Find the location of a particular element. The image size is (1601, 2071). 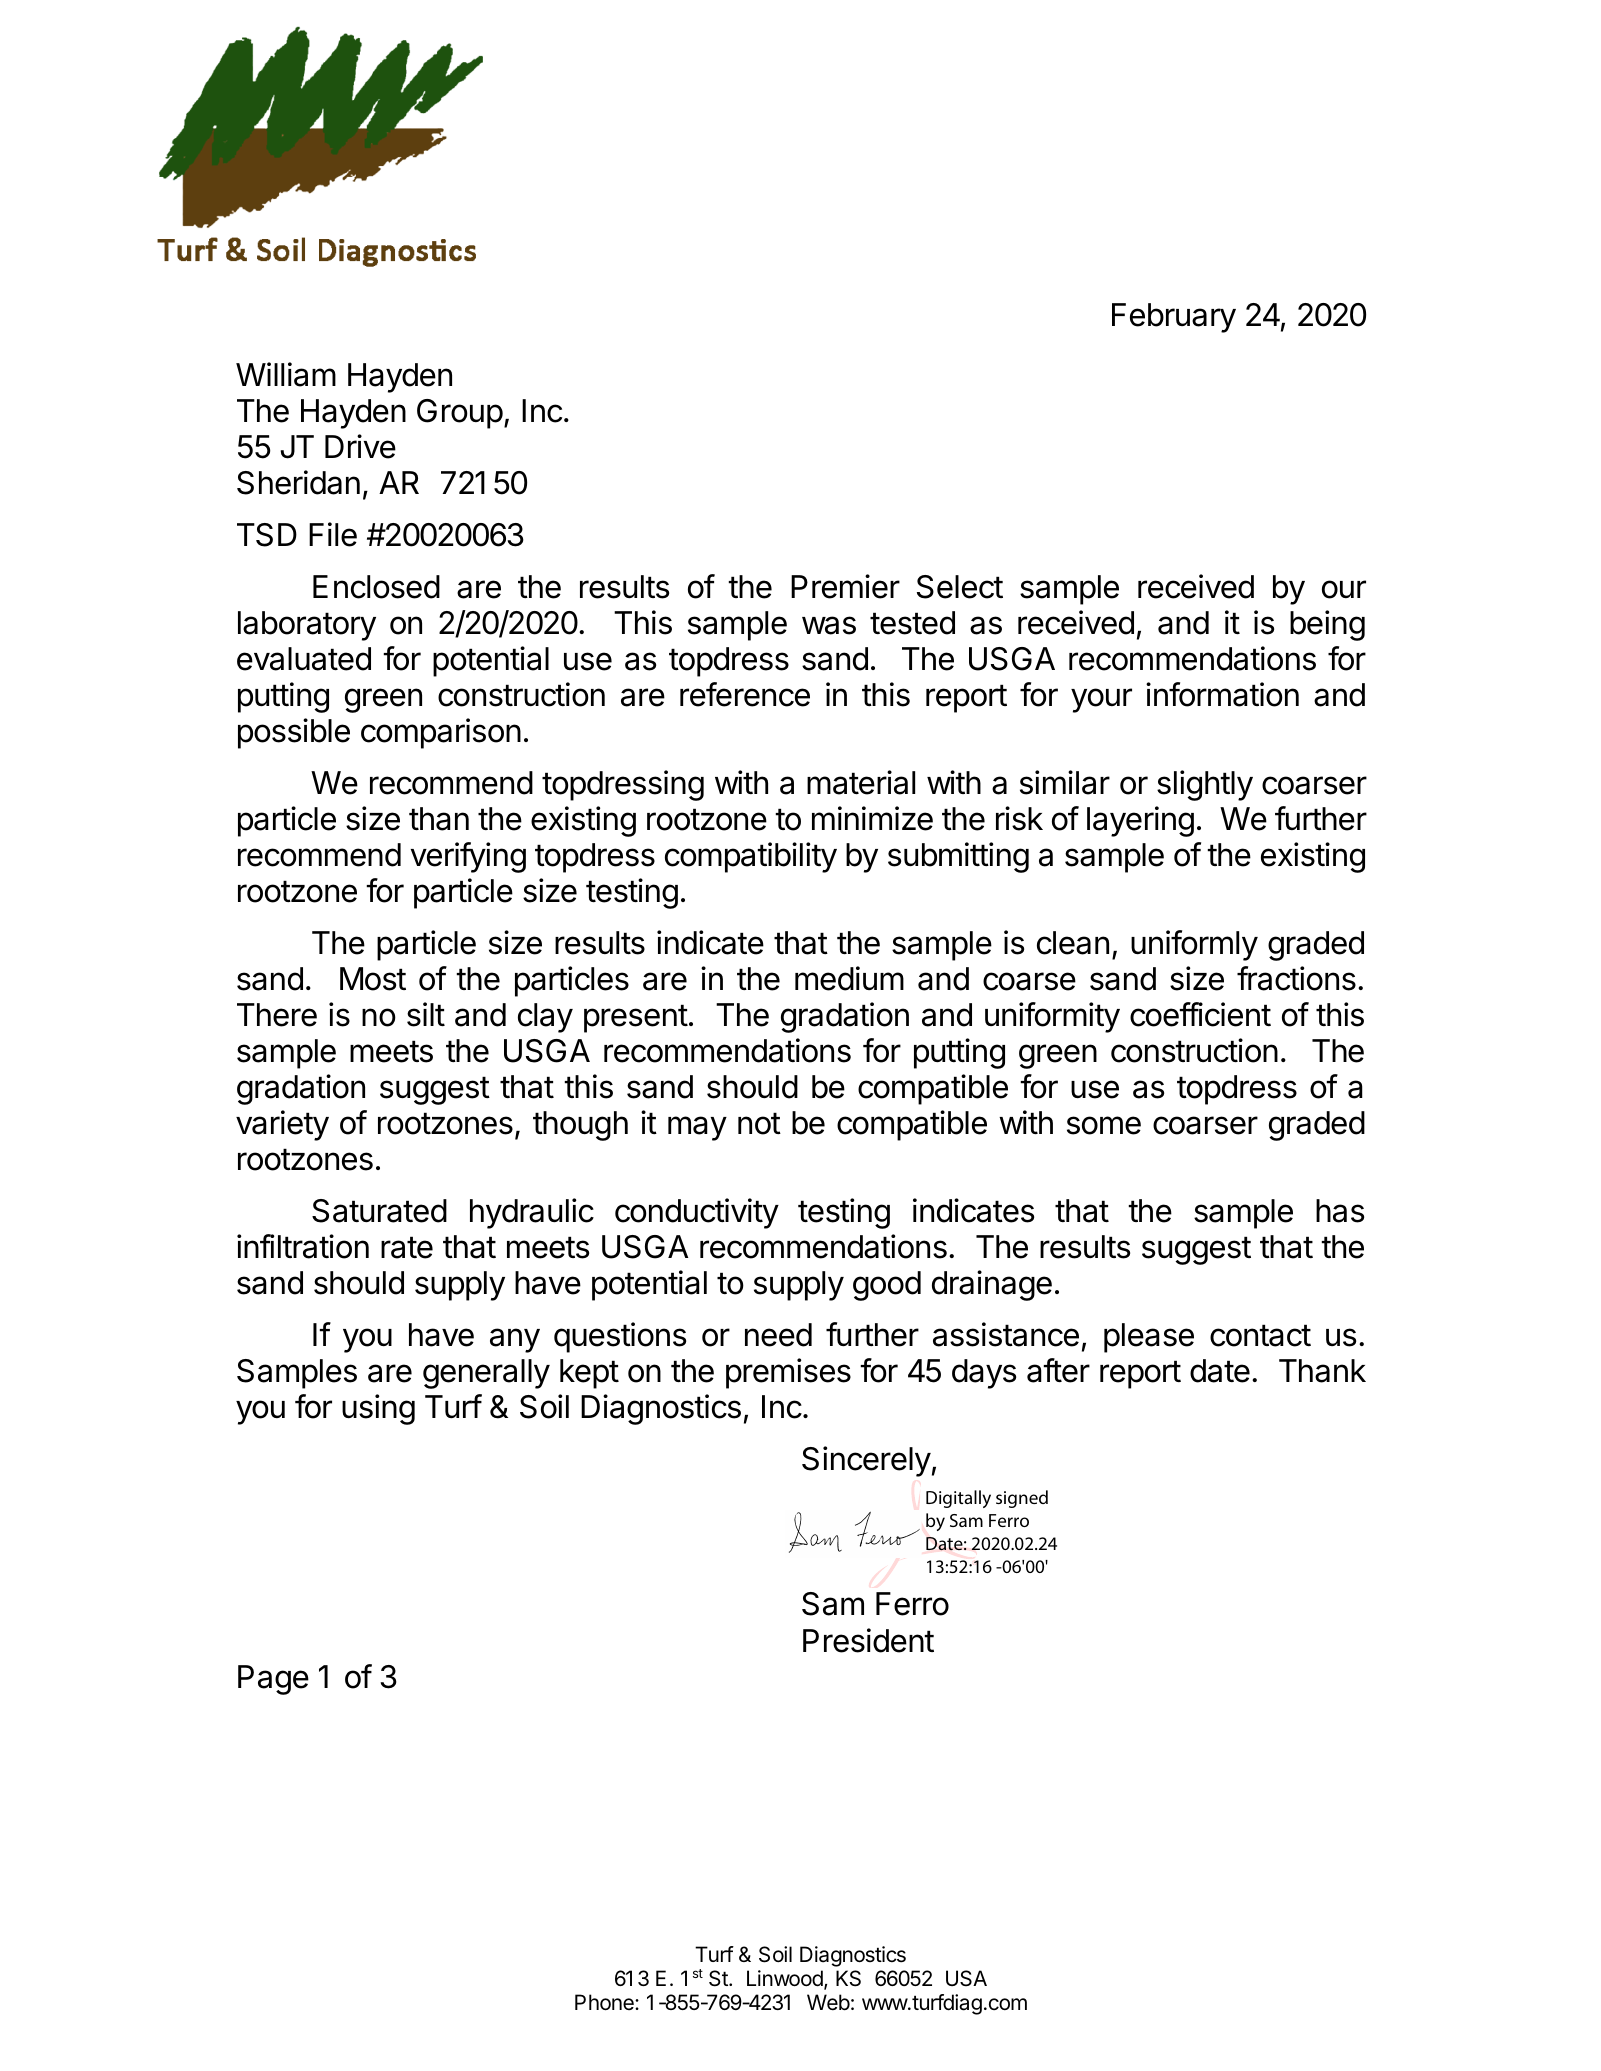

President is located at coordinates (868, 1640).
